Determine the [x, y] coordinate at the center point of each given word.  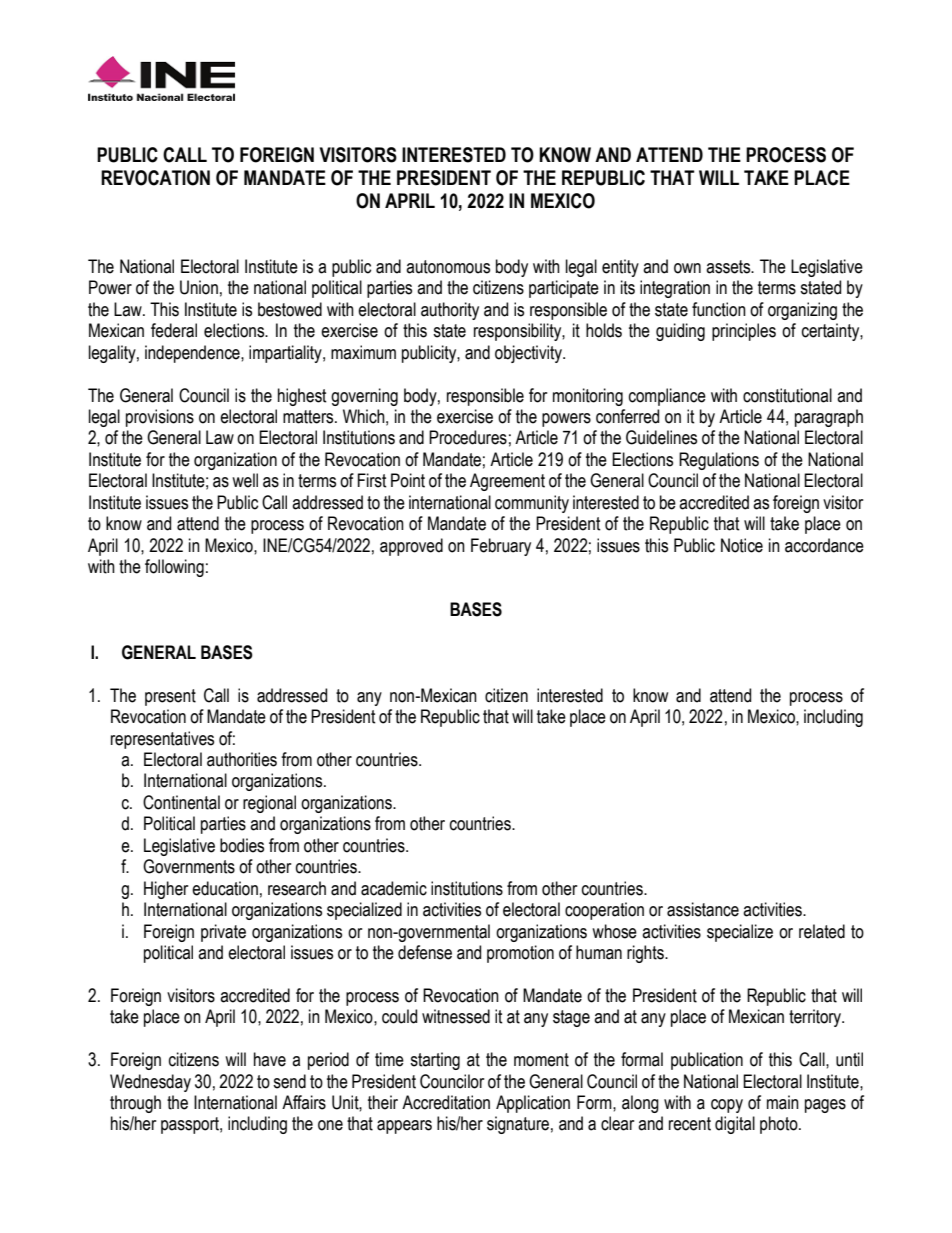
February [501, 547]
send [289, 1081]
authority [450, 311]
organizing [802, 311]
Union [199, 287]
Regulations [719, 461]
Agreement [507, 482]
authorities [242, 759]
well [245, 480]
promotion [520, 954]
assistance [703, 909]
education [225, 888]
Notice [742, 545]
